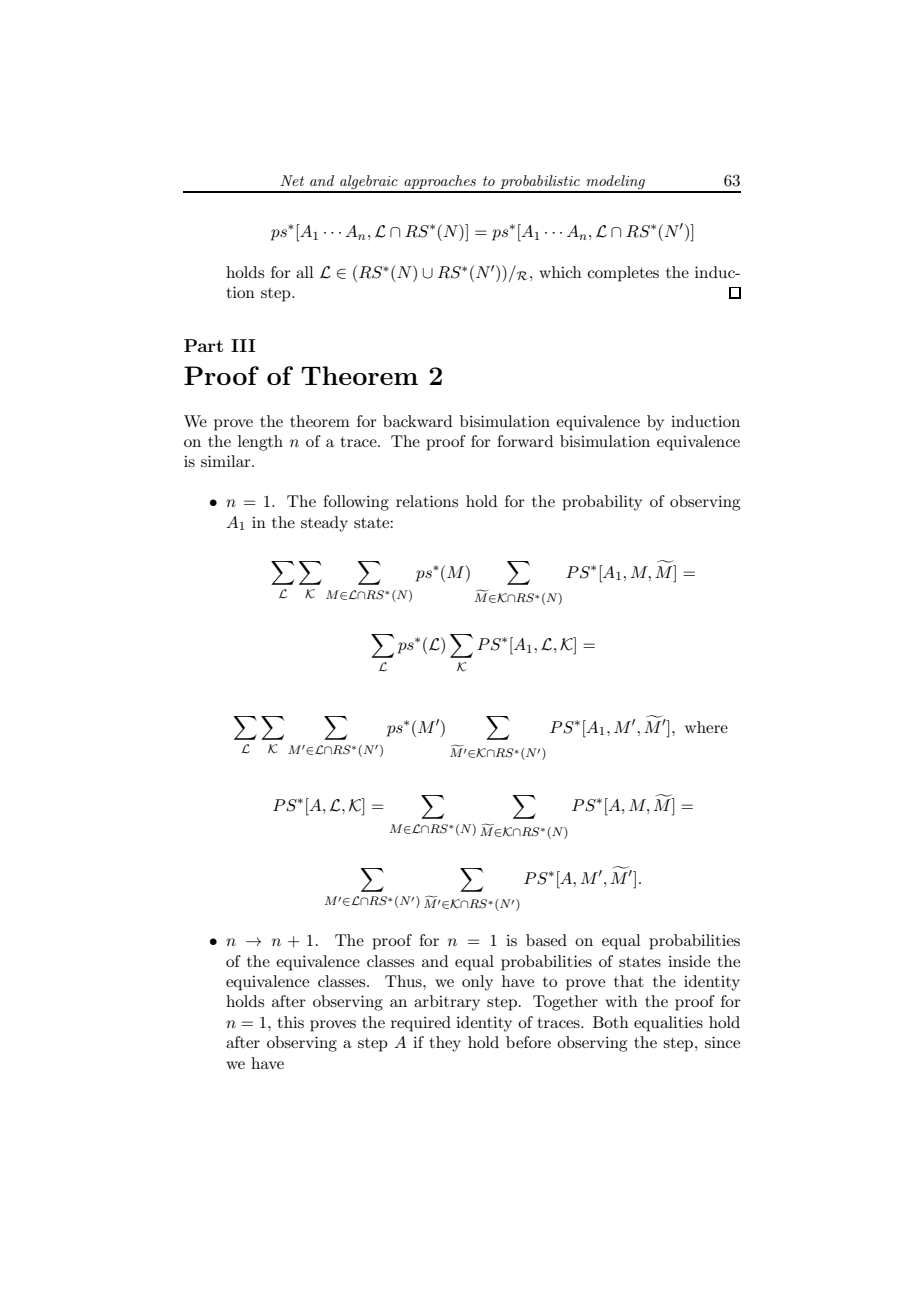 This screenshot has height=1308, width=924. What do you see at coordinates (291, 1022) in the screenshot?
I see `this` at bounding box center [291, 1022].
